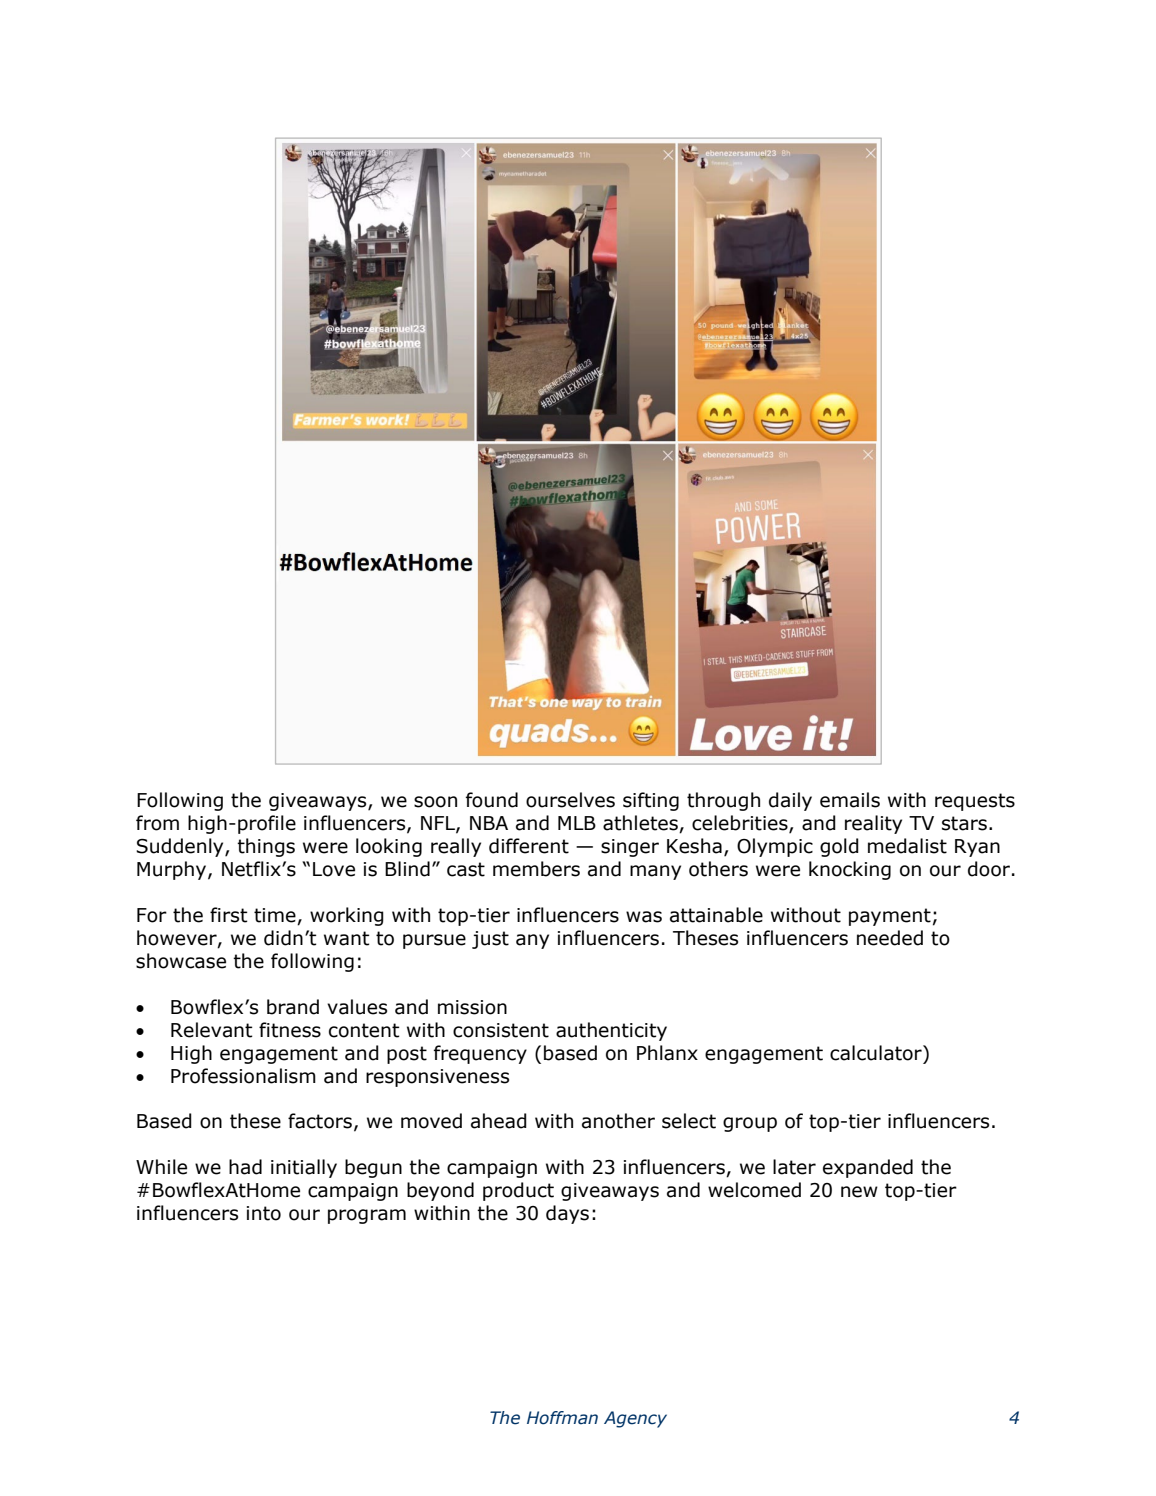  Describe the element at coordinates (873, 824) in the image. I see `reality` at that location.
